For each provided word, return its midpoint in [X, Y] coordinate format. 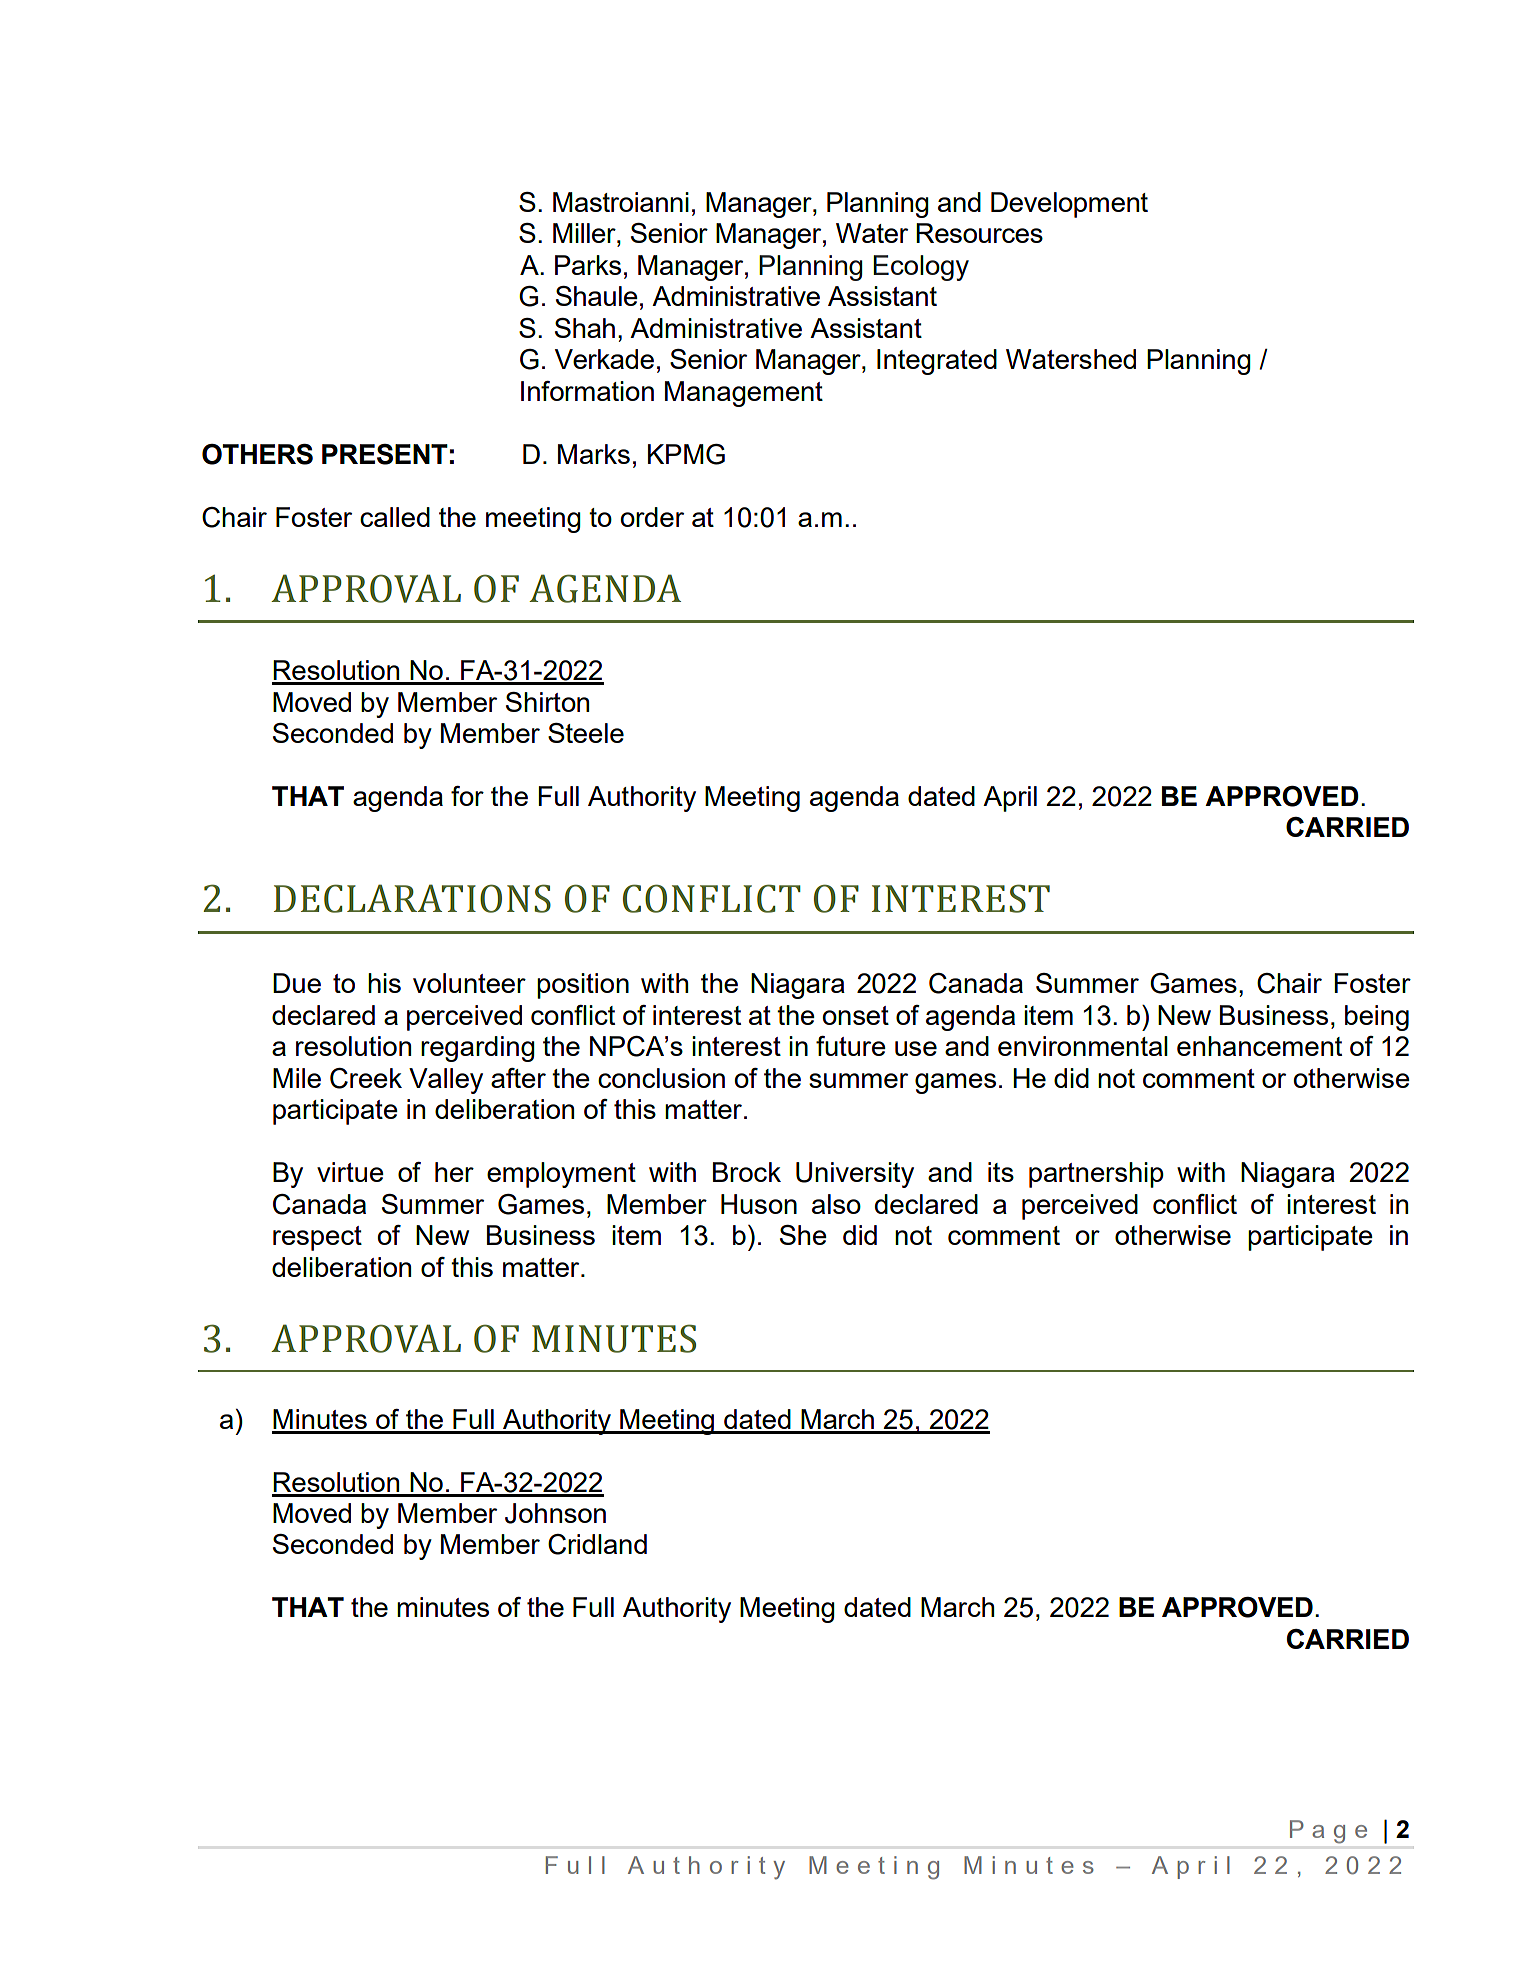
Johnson [555, 1513]
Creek [366, 1078]
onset [855, 1015]
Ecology [921, 268]
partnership [1096, 1175]
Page [1328, 1831]
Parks [588, 265]
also [836, 1204]
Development [1069, 205]
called [395, 517]
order [652, 517]
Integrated [937, 362]
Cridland [597, 1544]
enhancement [1259, 1046]
